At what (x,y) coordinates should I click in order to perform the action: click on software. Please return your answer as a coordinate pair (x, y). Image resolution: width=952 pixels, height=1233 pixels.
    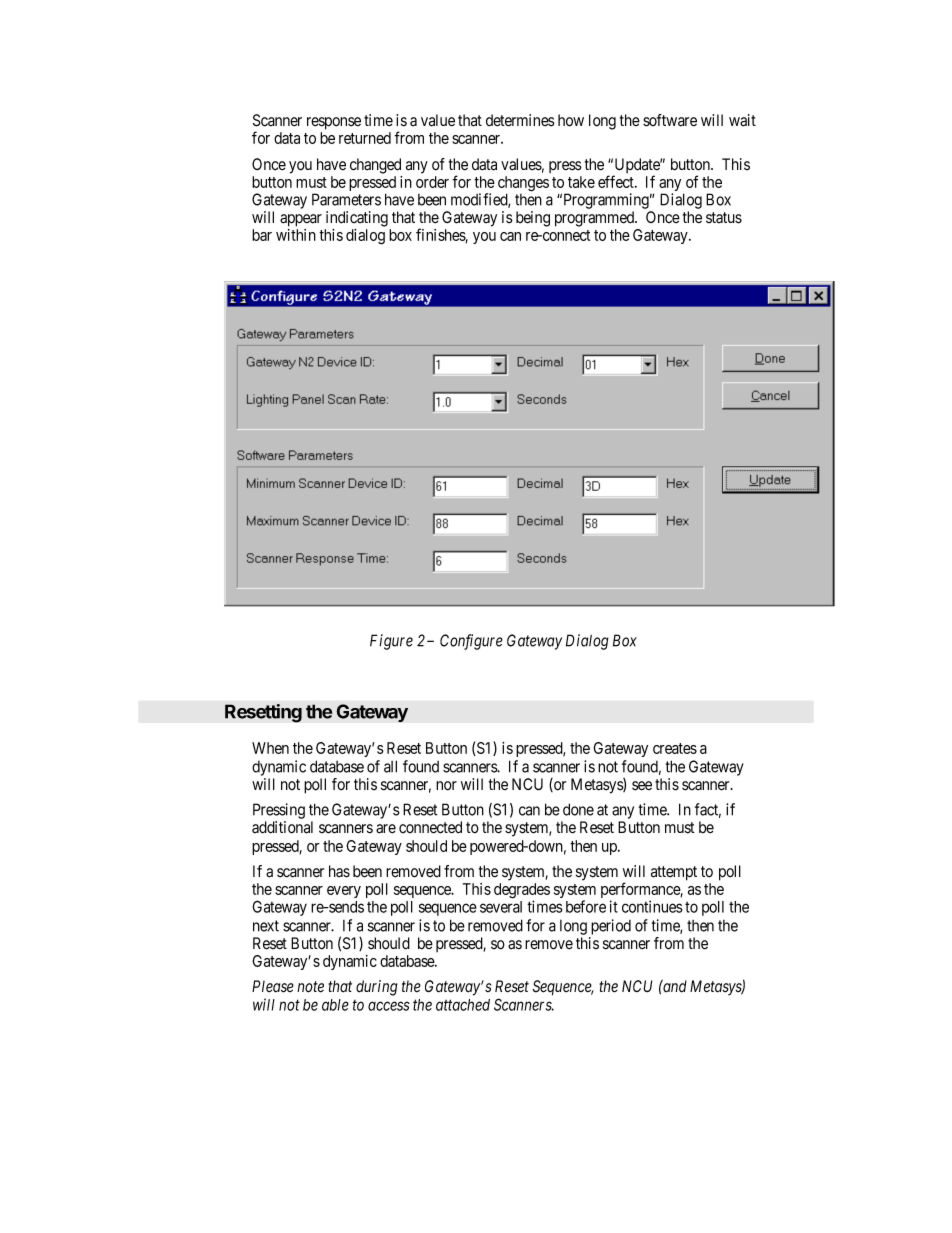
    Looking at the image, I should click on (670, 120).
